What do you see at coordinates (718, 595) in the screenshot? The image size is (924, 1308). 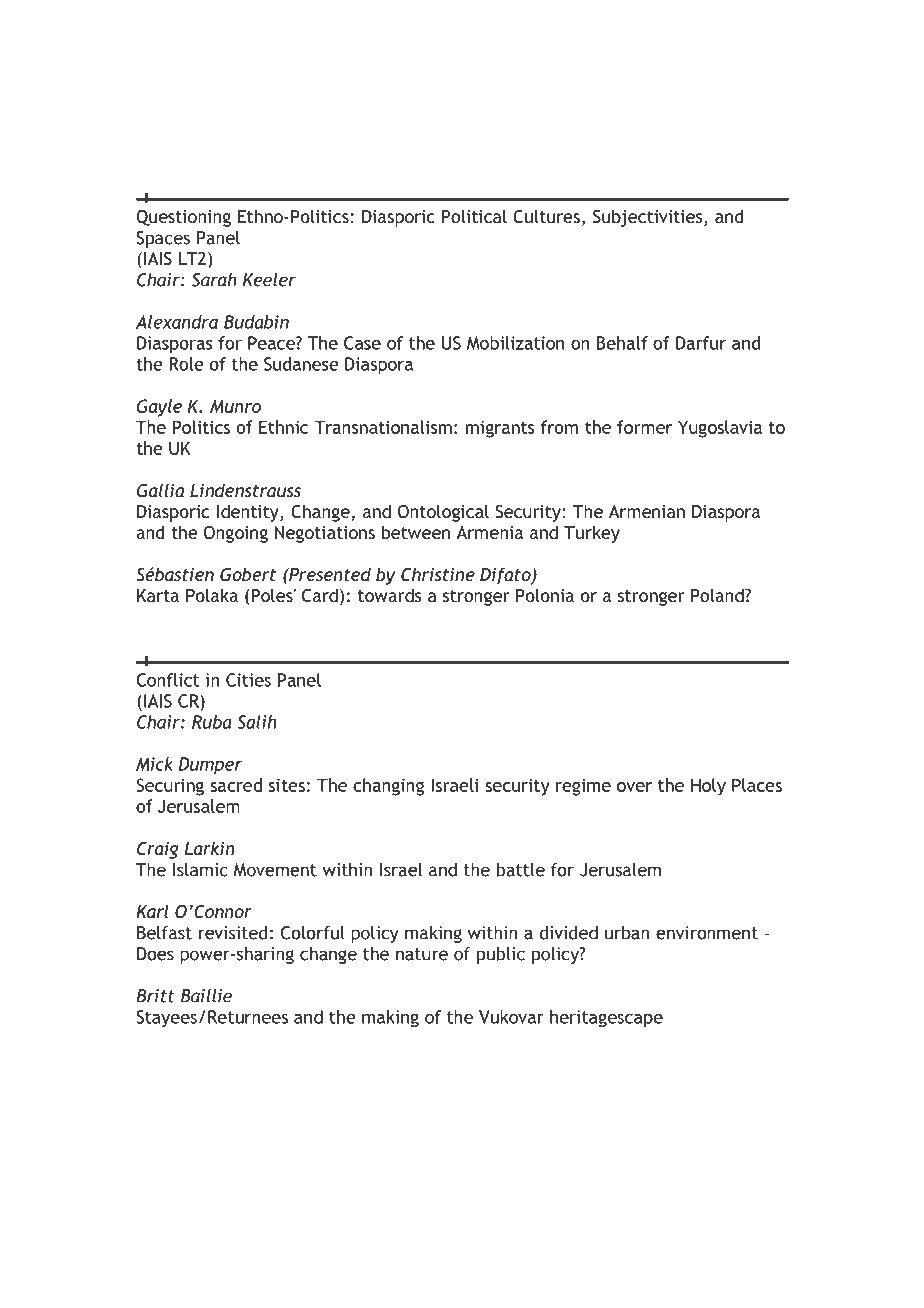 I see `Poland` at bounding box center [718, 595].
